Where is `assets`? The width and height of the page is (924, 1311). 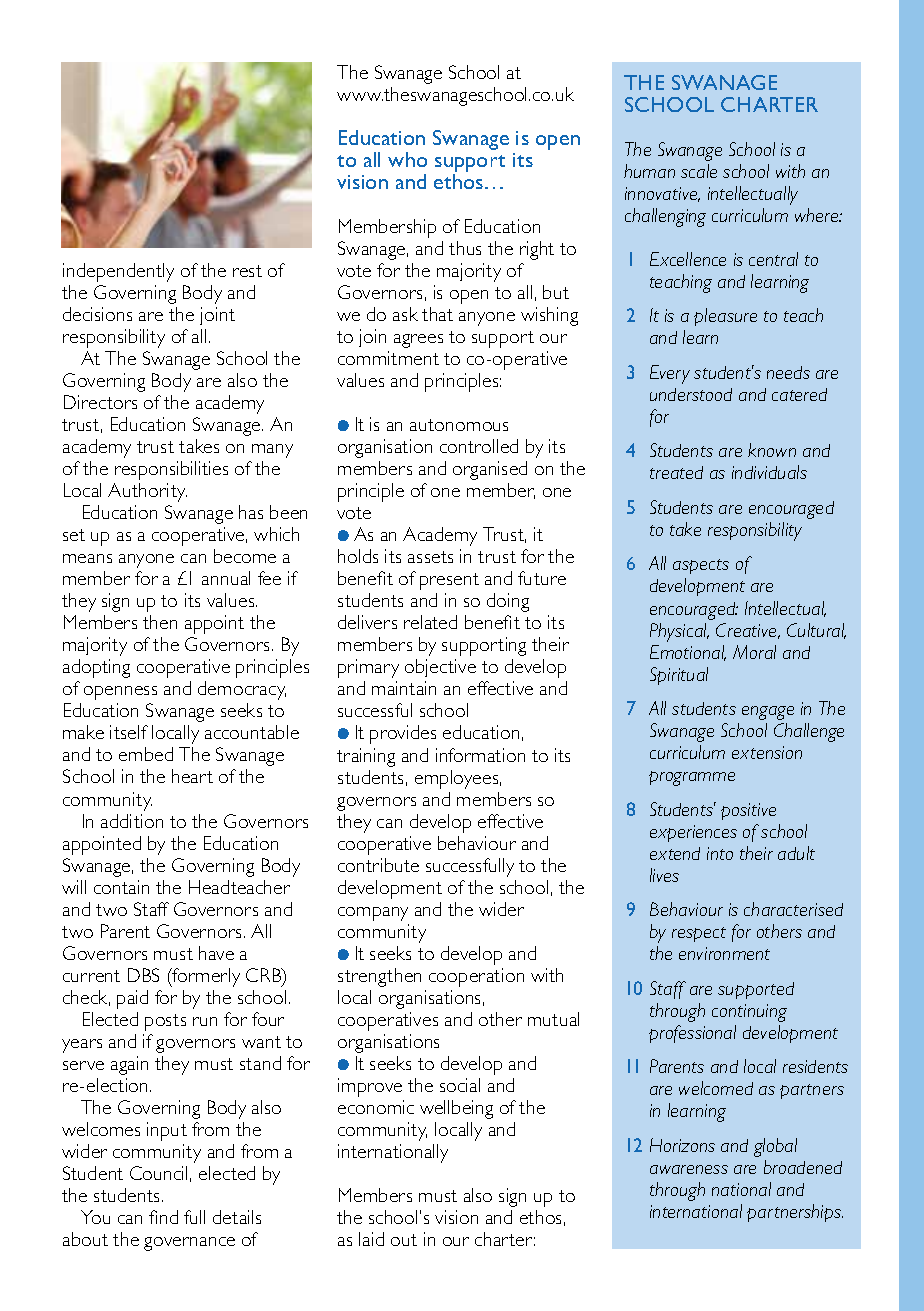 assets is located at coordinates (430, 557).
